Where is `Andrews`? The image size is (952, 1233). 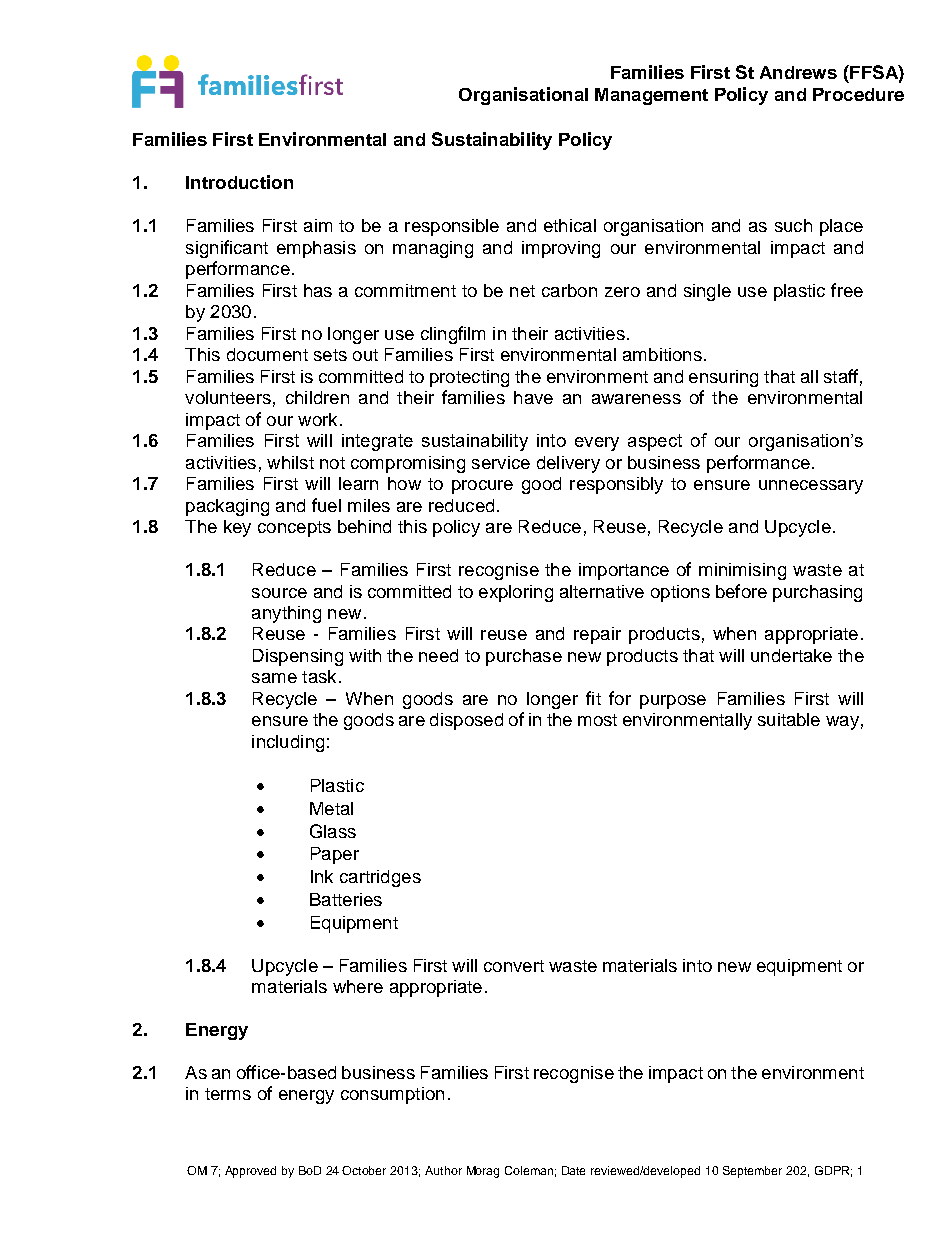
Andrews is located at coordinates (798, 72).
